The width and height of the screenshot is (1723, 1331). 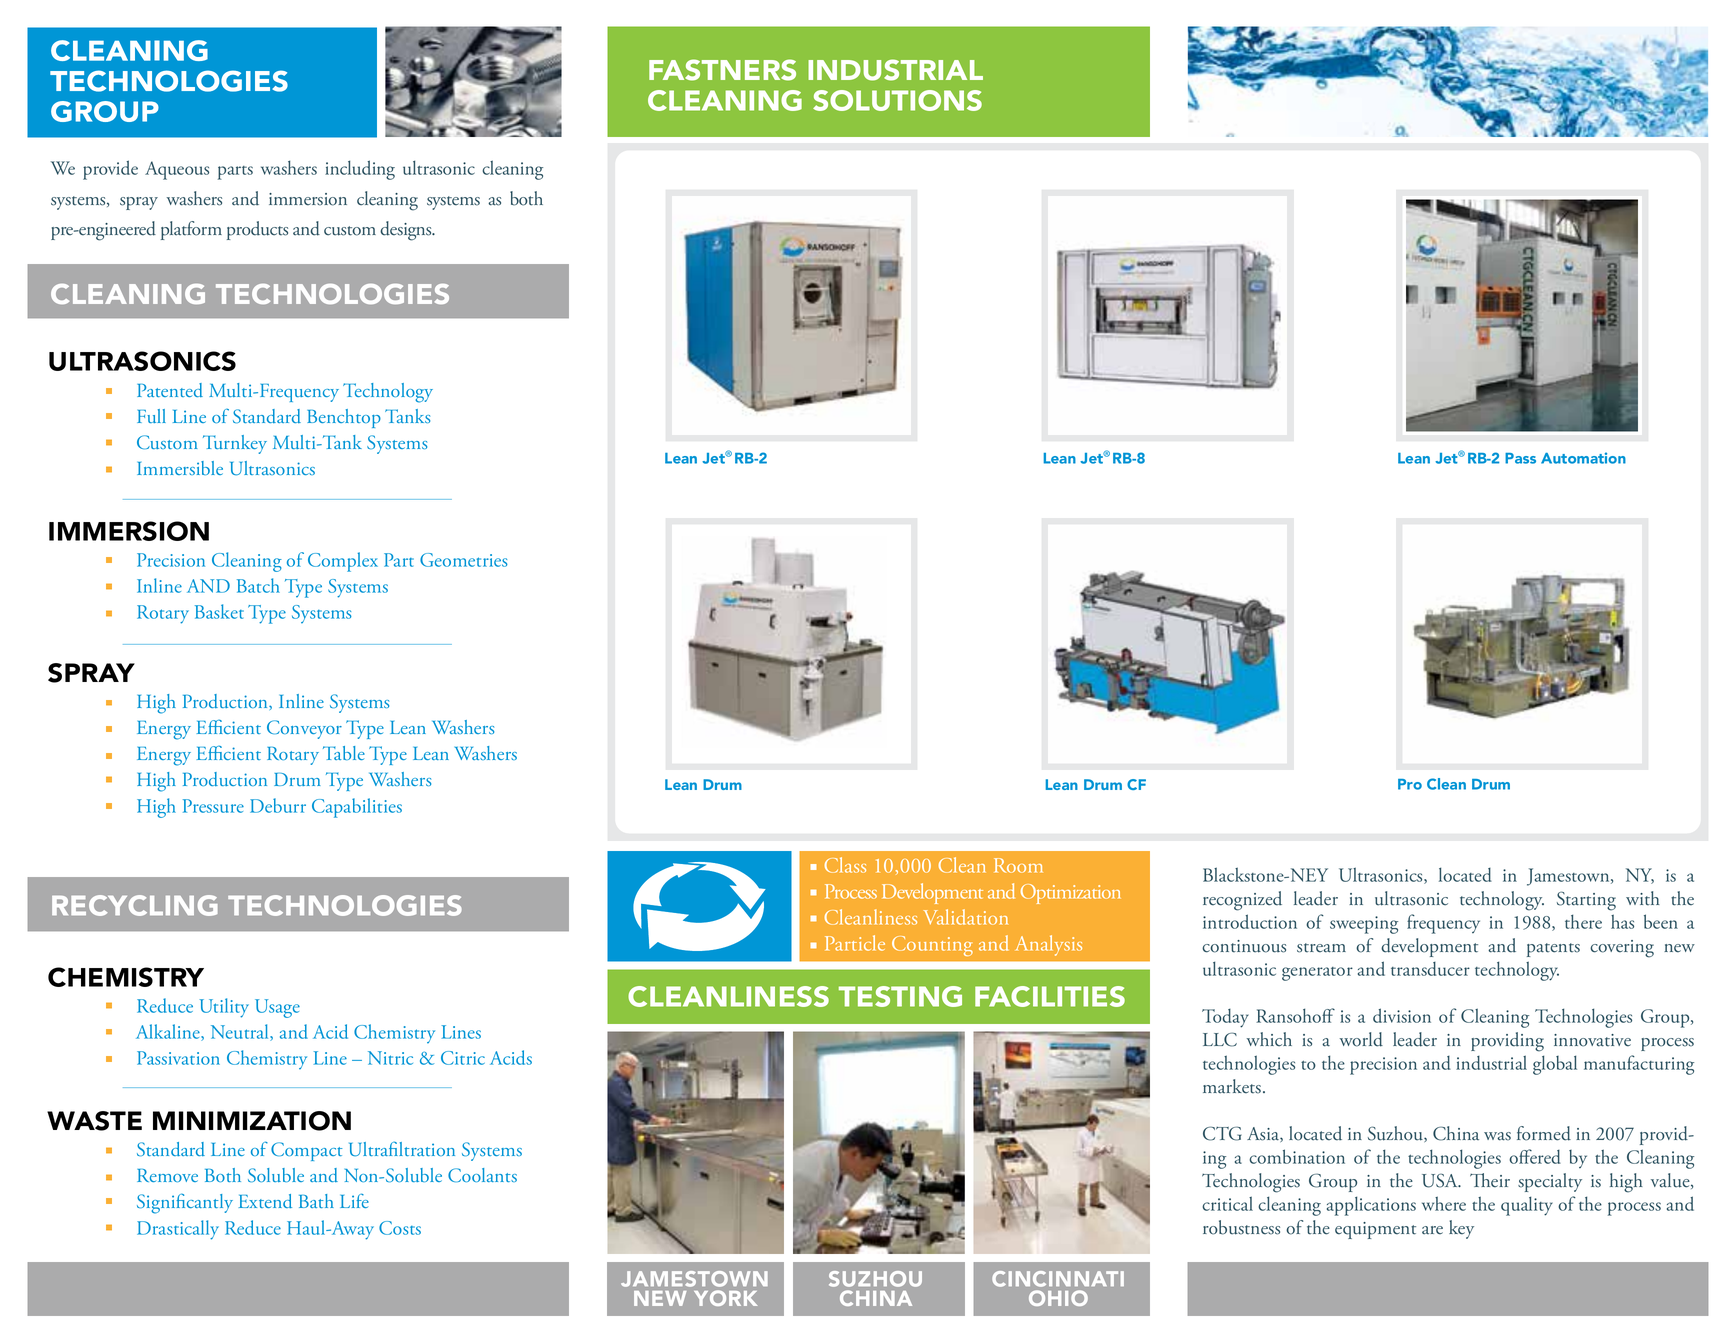 I want to click on are, so click(x=1432, y=1230).
